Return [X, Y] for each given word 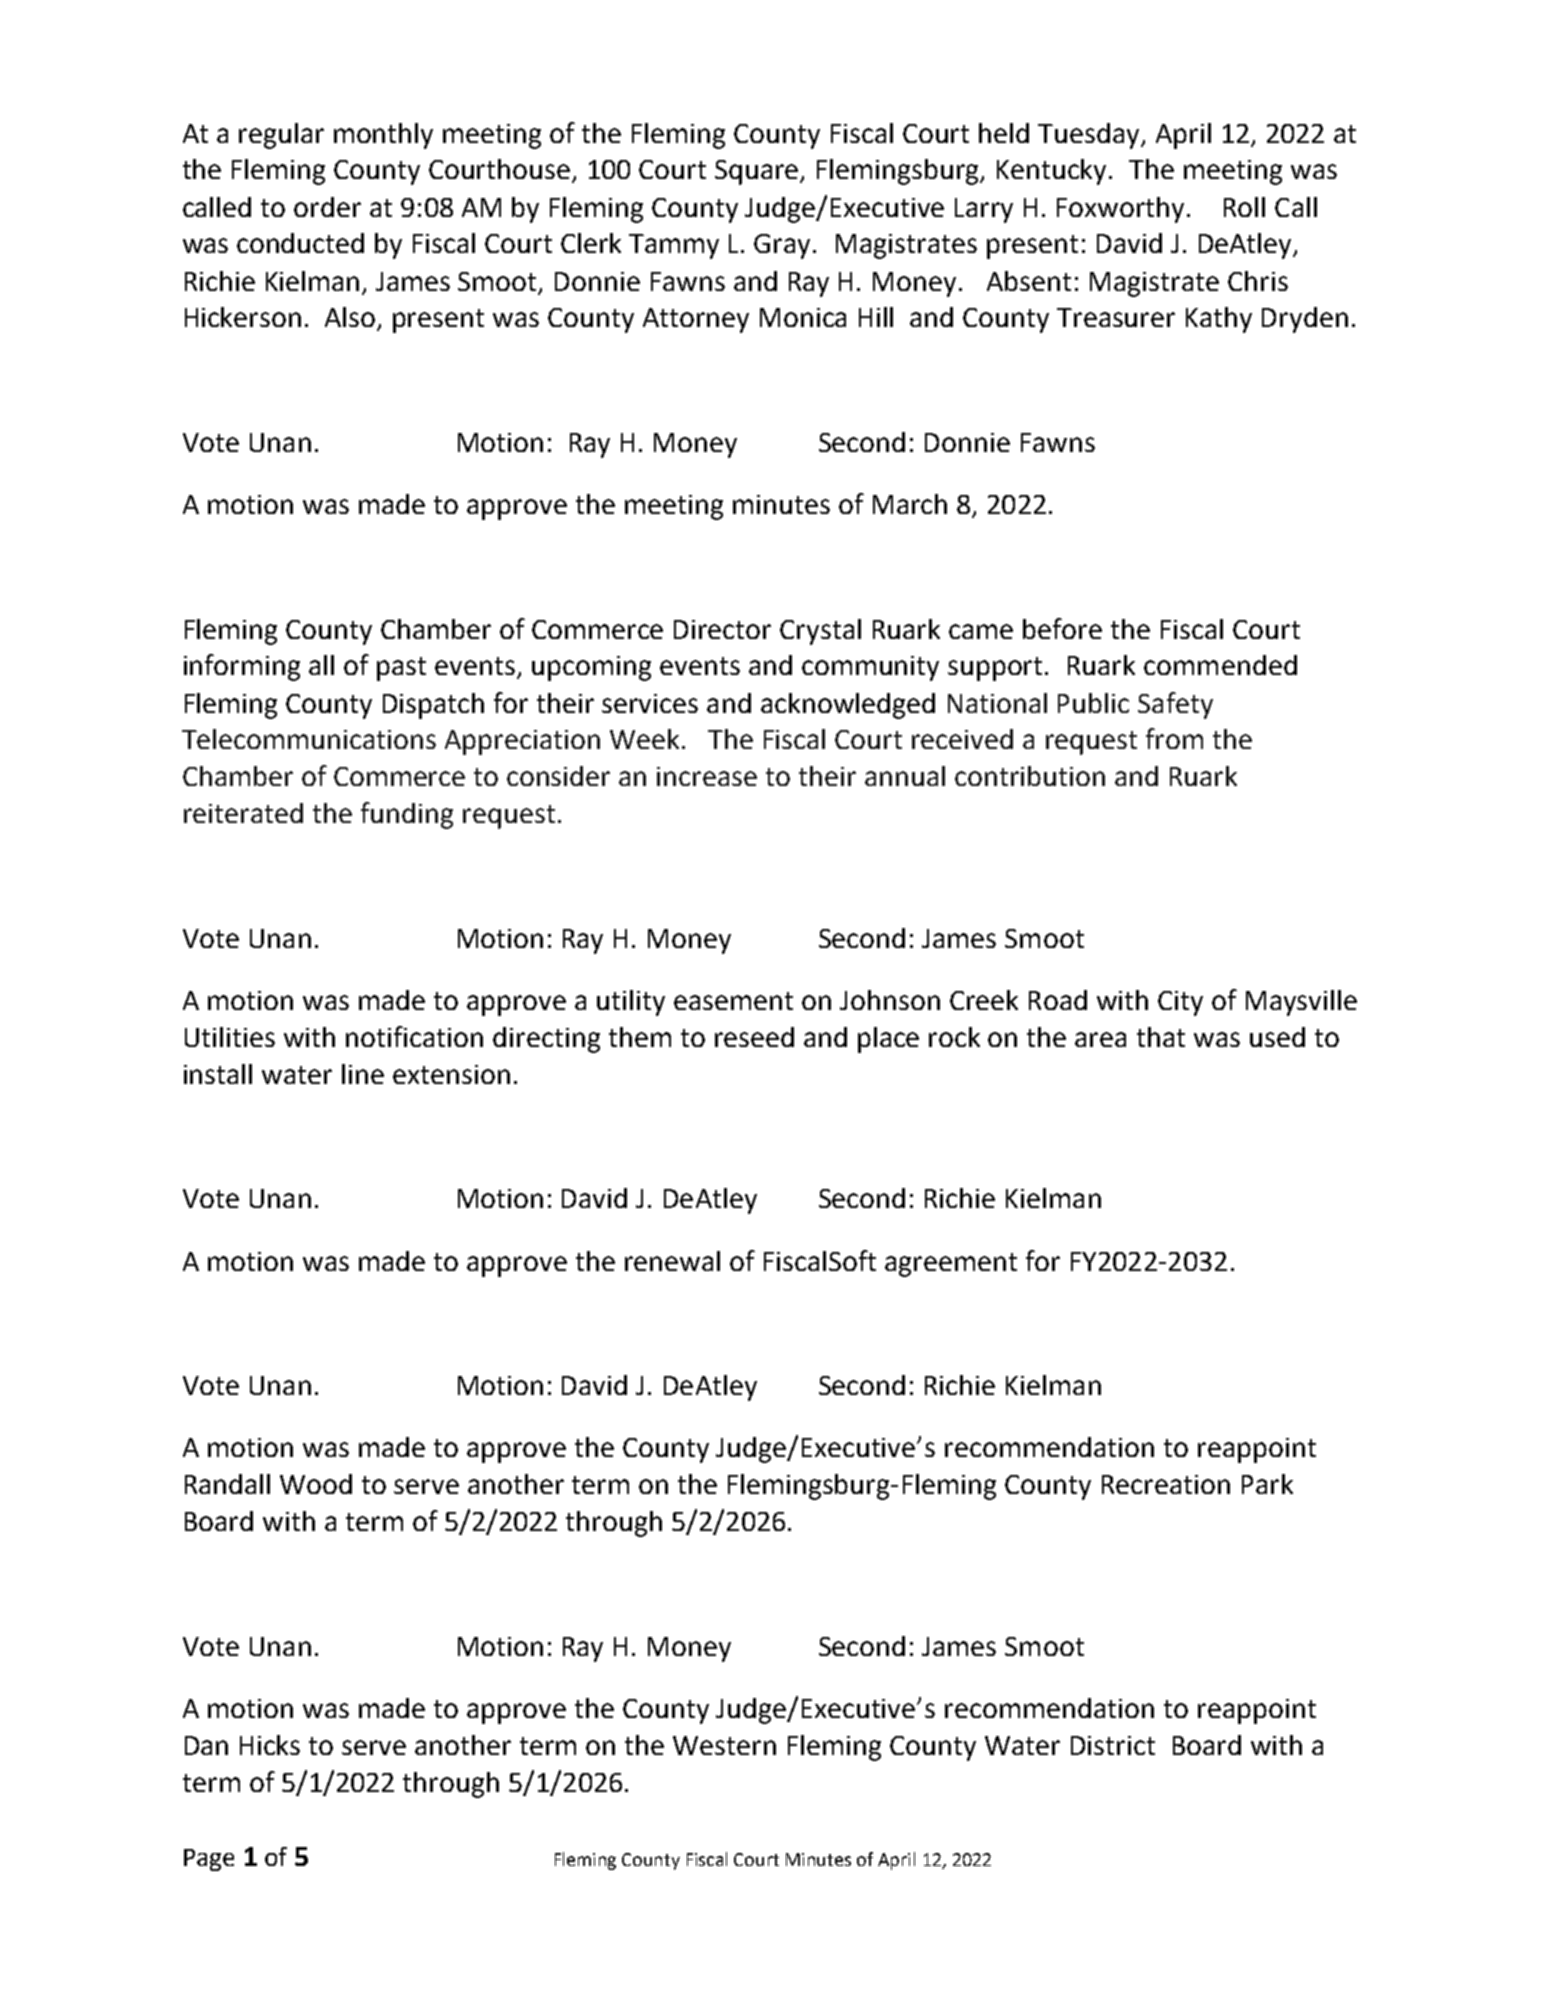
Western [724, 1745]
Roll [1244, 207]
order [327, 207]
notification [414, 1036]
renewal [672, 1261]
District [1113, 1745]
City [1180, 1003]
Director [722, 629]
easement [733, 1001]
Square [758, 172]
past [401, 669]
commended [1220, 665]
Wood [316, 1484]
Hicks [270, 1745]
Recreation [1166, 1484]
